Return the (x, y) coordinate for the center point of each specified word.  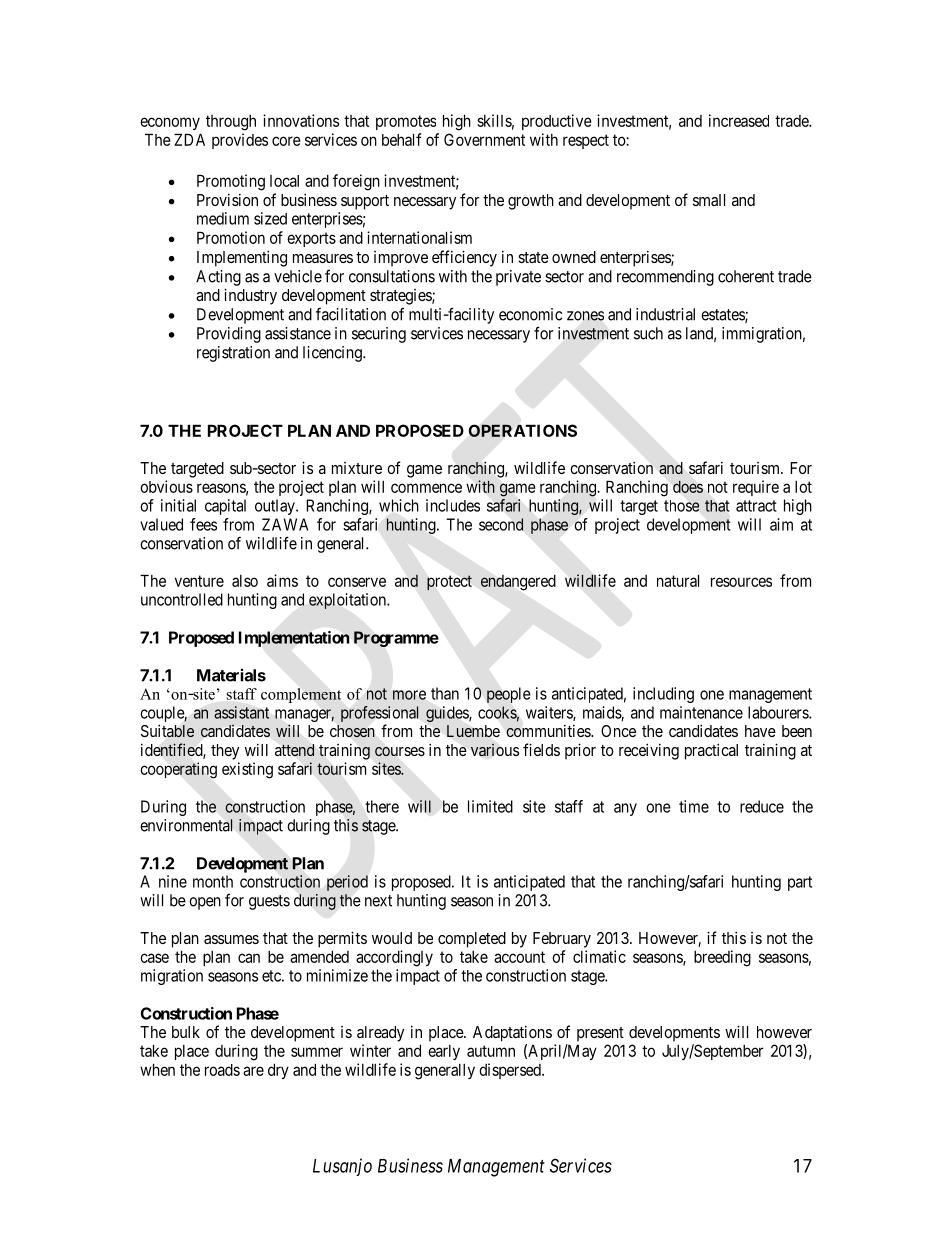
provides (240, 141)
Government (484, 139)
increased (739, 120)
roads (222, 1070)
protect (449, 583)
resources (741, 582)
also (245, 581)
